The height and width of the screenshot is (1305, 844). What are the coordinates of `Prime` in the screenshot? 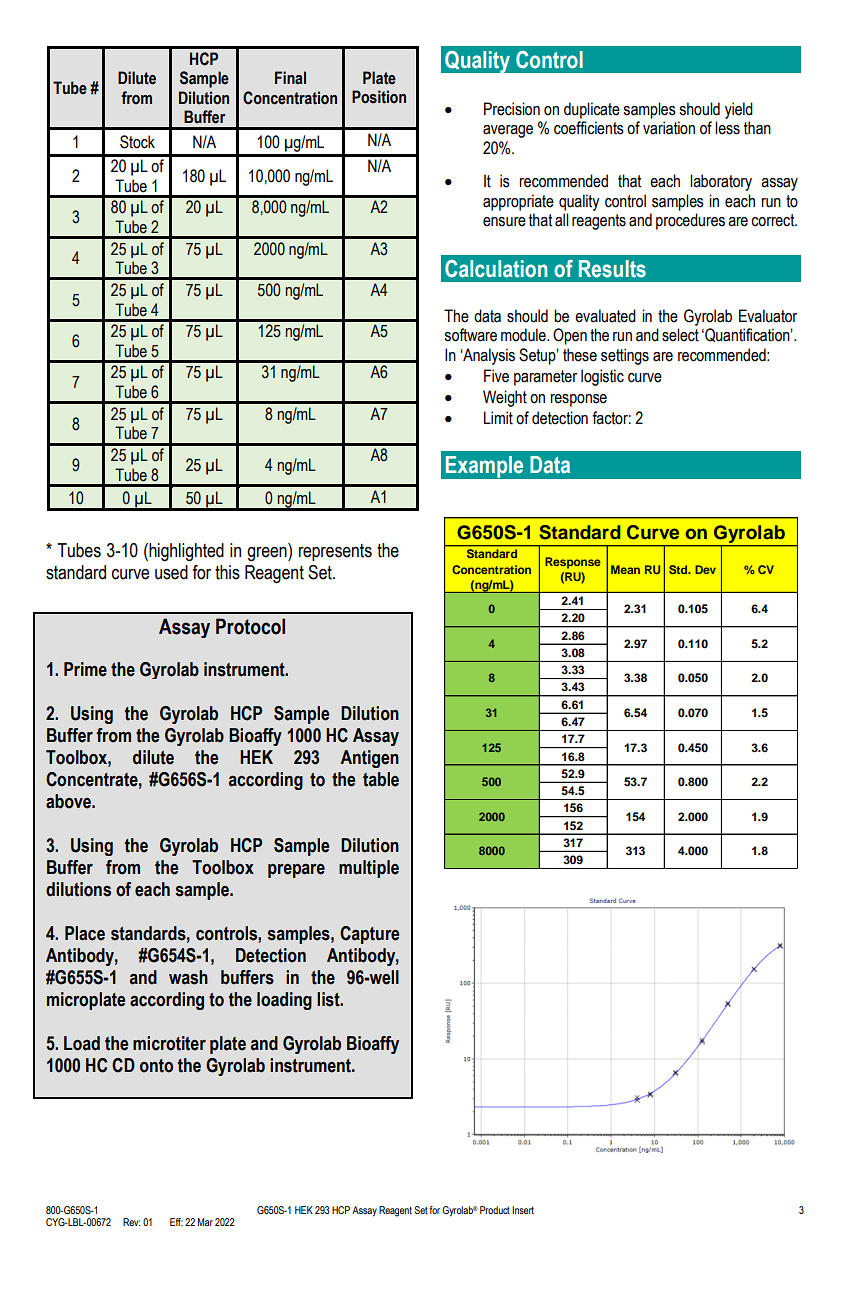 It's located at (85, 669).
